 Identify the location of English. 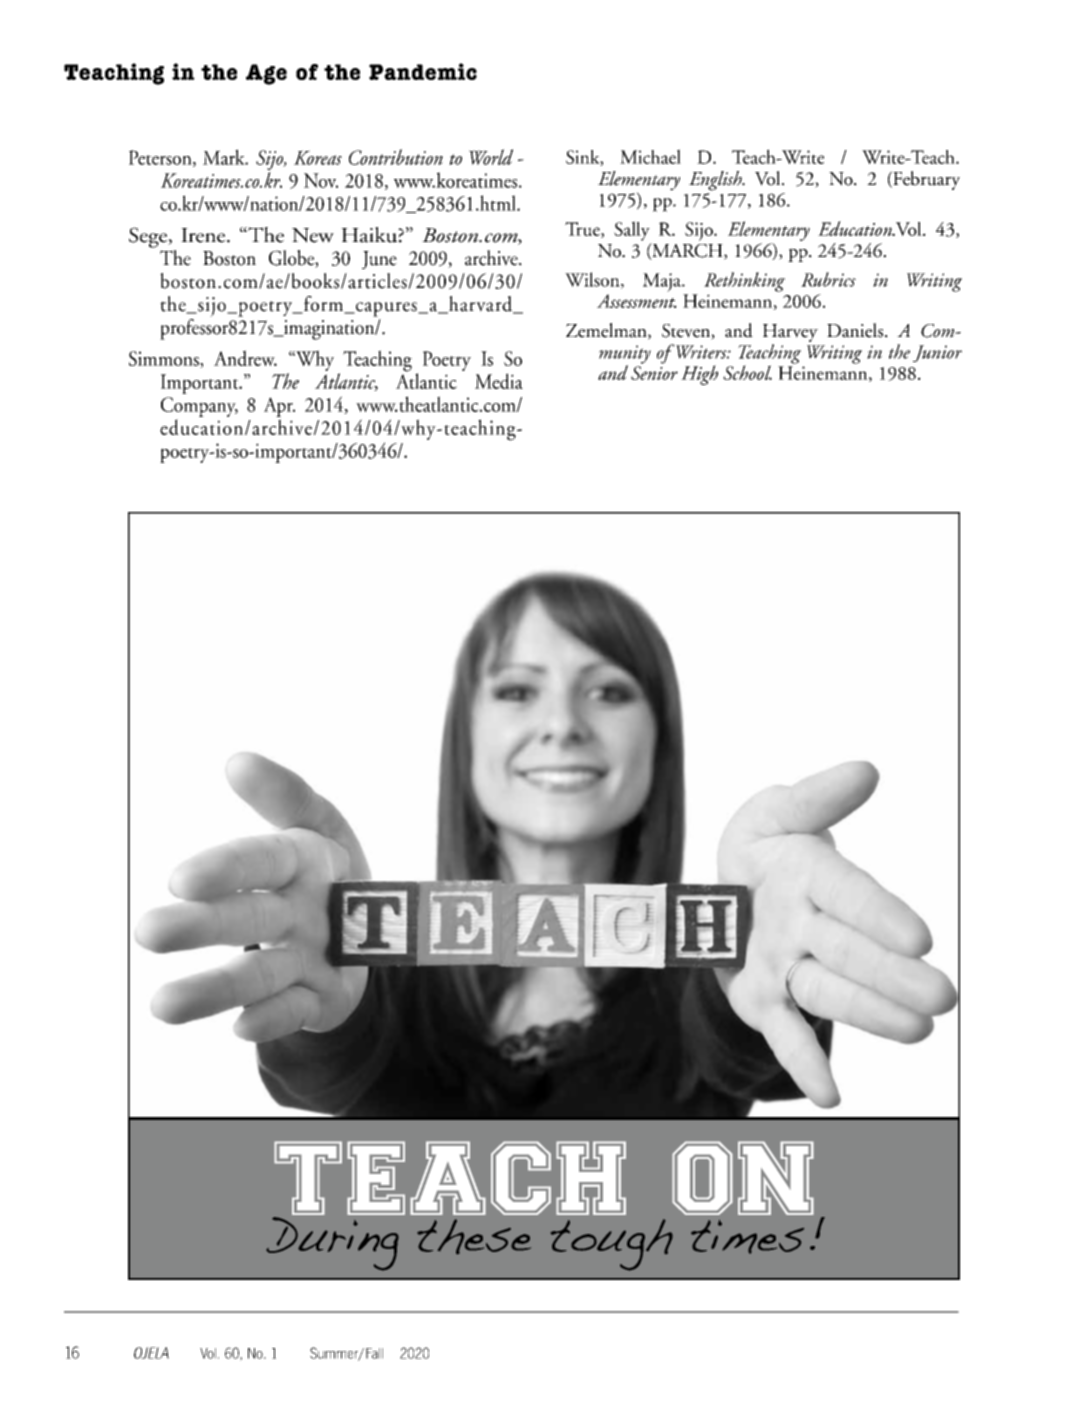
(716, 181).
